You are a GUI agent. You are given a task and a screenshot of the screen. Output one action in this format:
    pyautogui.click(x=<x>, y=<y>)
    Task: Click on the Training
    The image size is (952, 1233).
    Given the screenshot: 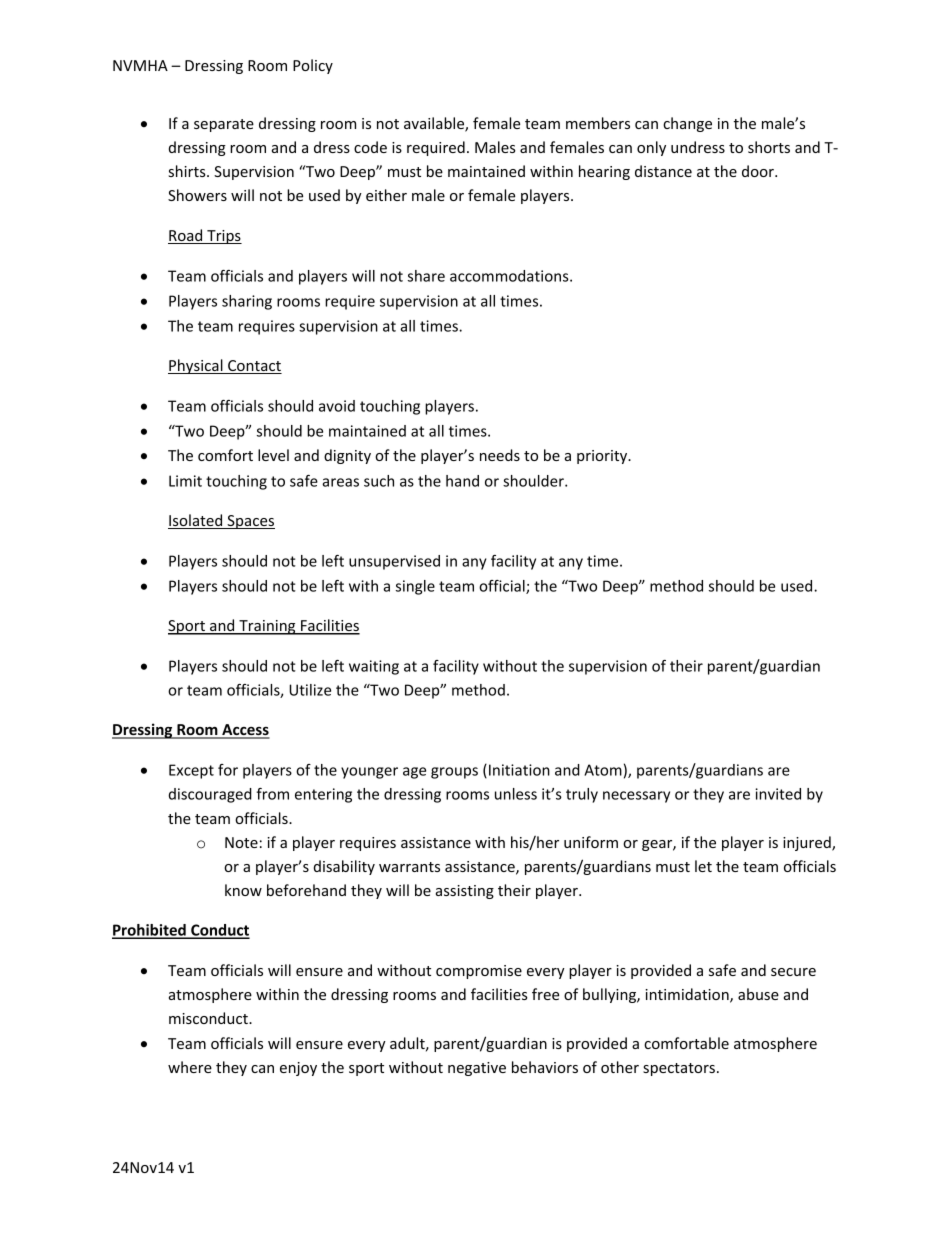 What is the action you would take?
    pyautogui.click(x=267, y=627)
